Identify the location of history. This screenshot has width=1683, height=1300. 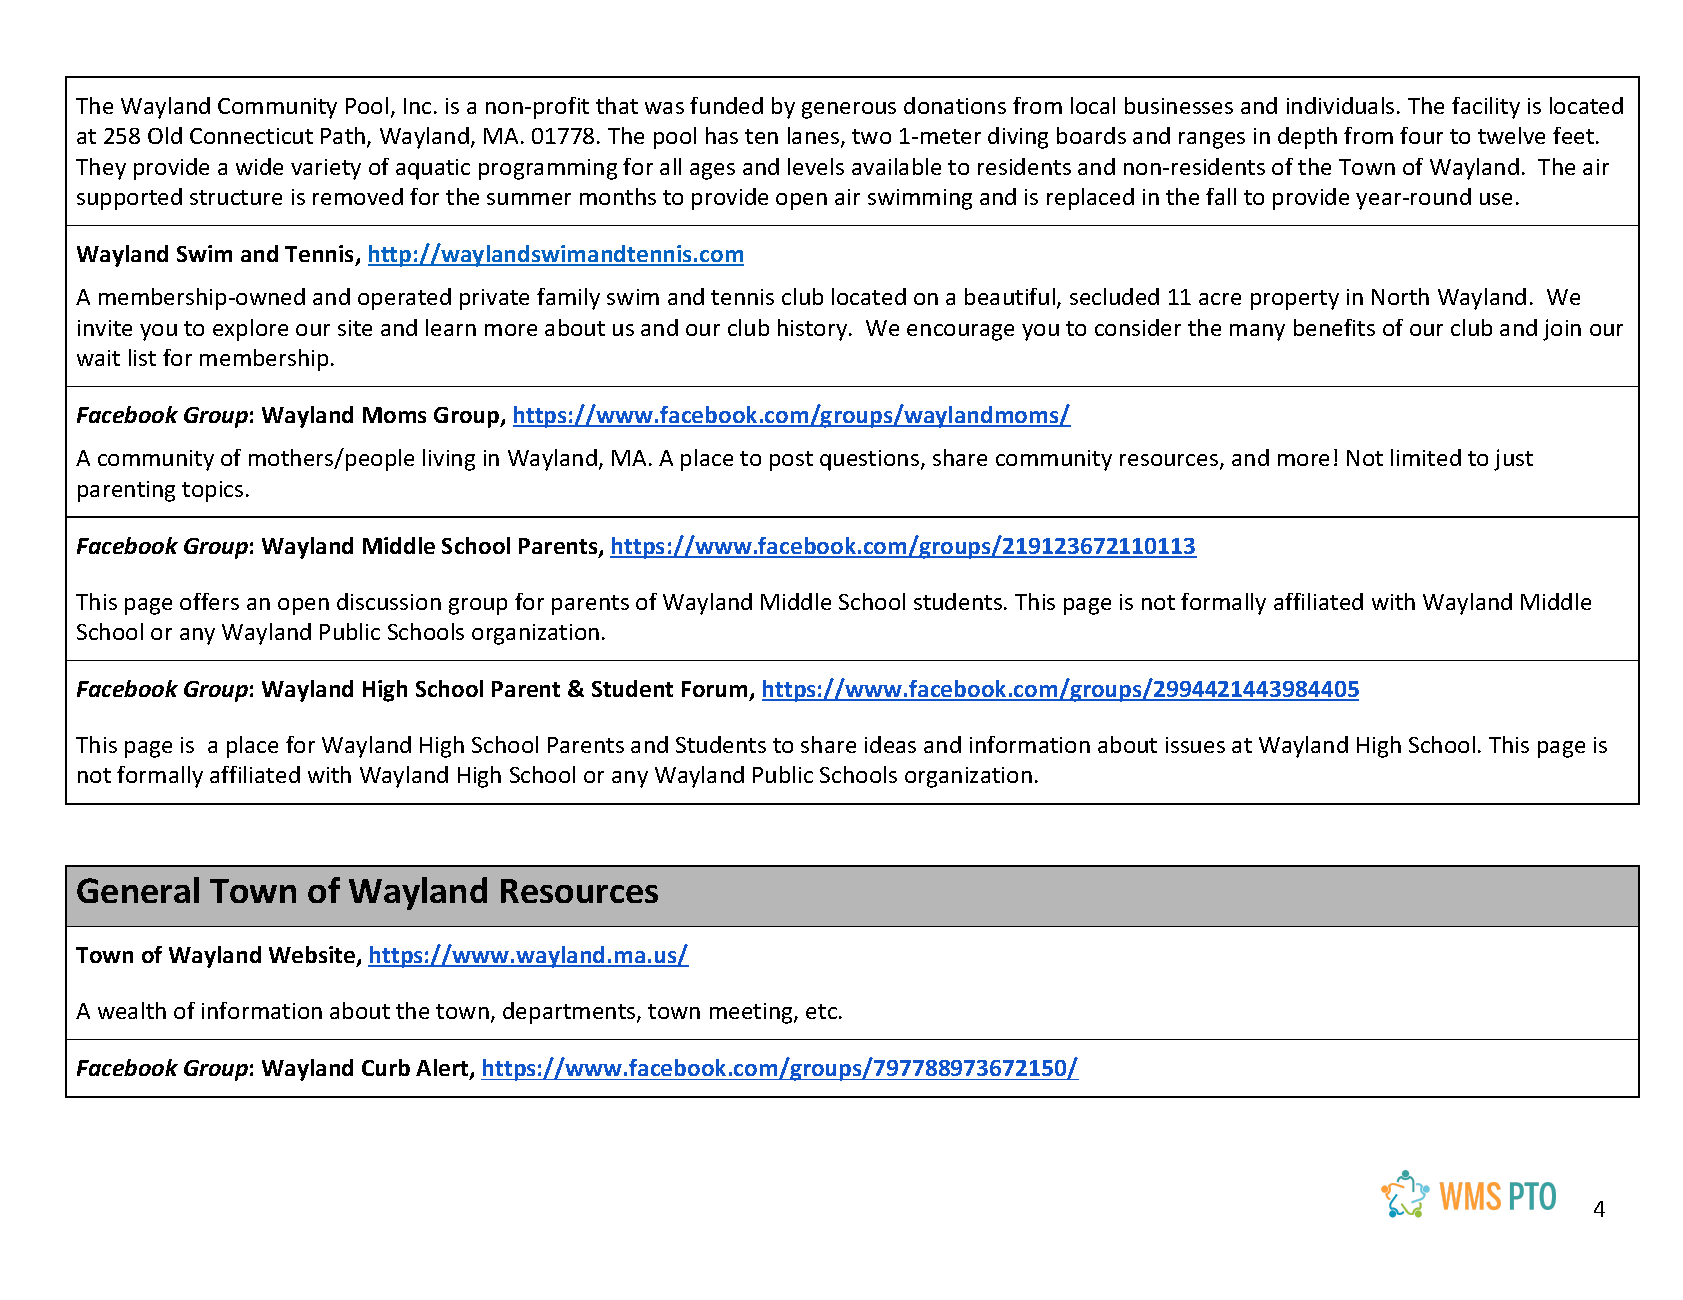
(812, 330).
